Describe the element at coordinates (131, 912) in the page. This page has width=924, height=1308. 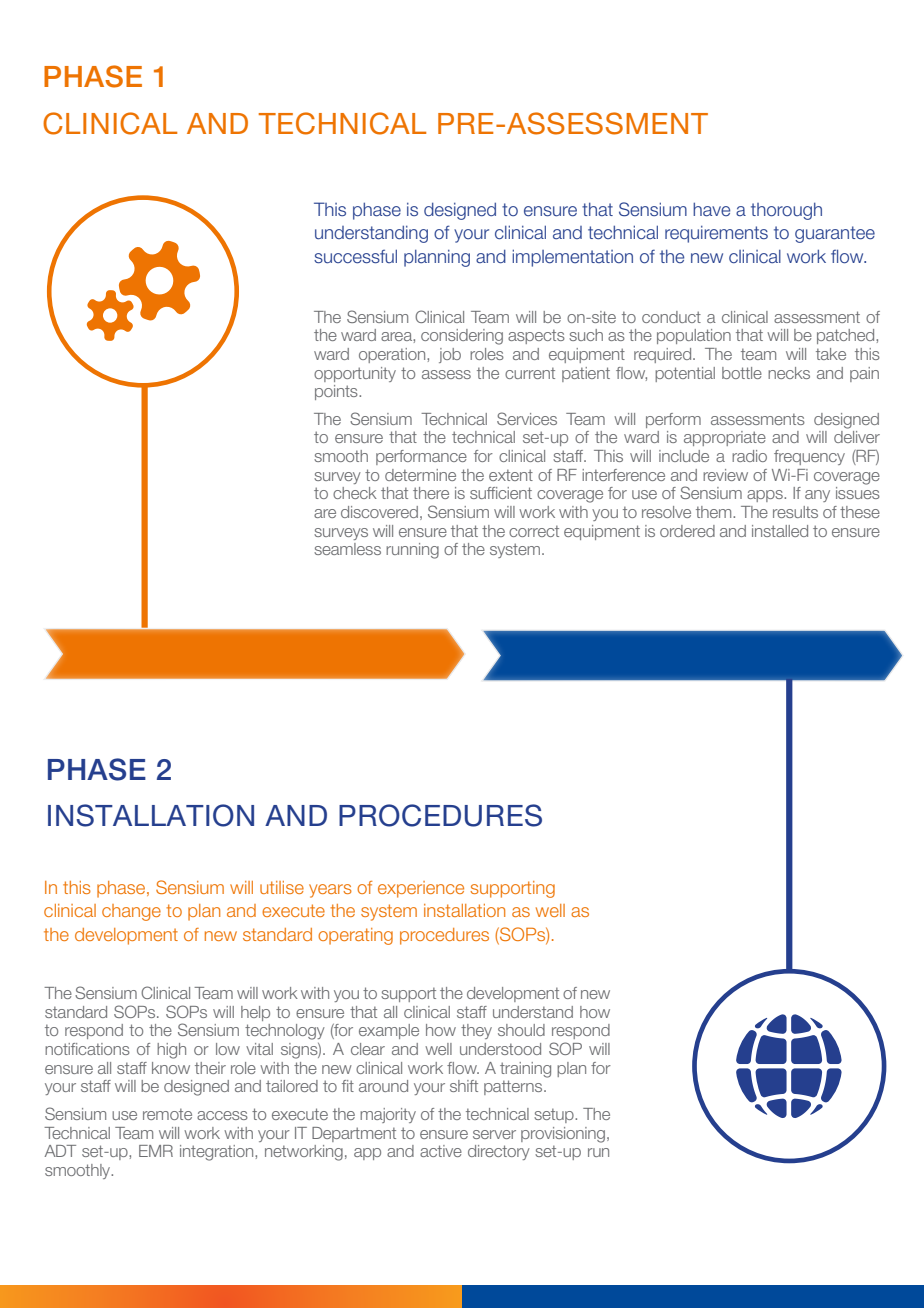
I see `change` at that location.
